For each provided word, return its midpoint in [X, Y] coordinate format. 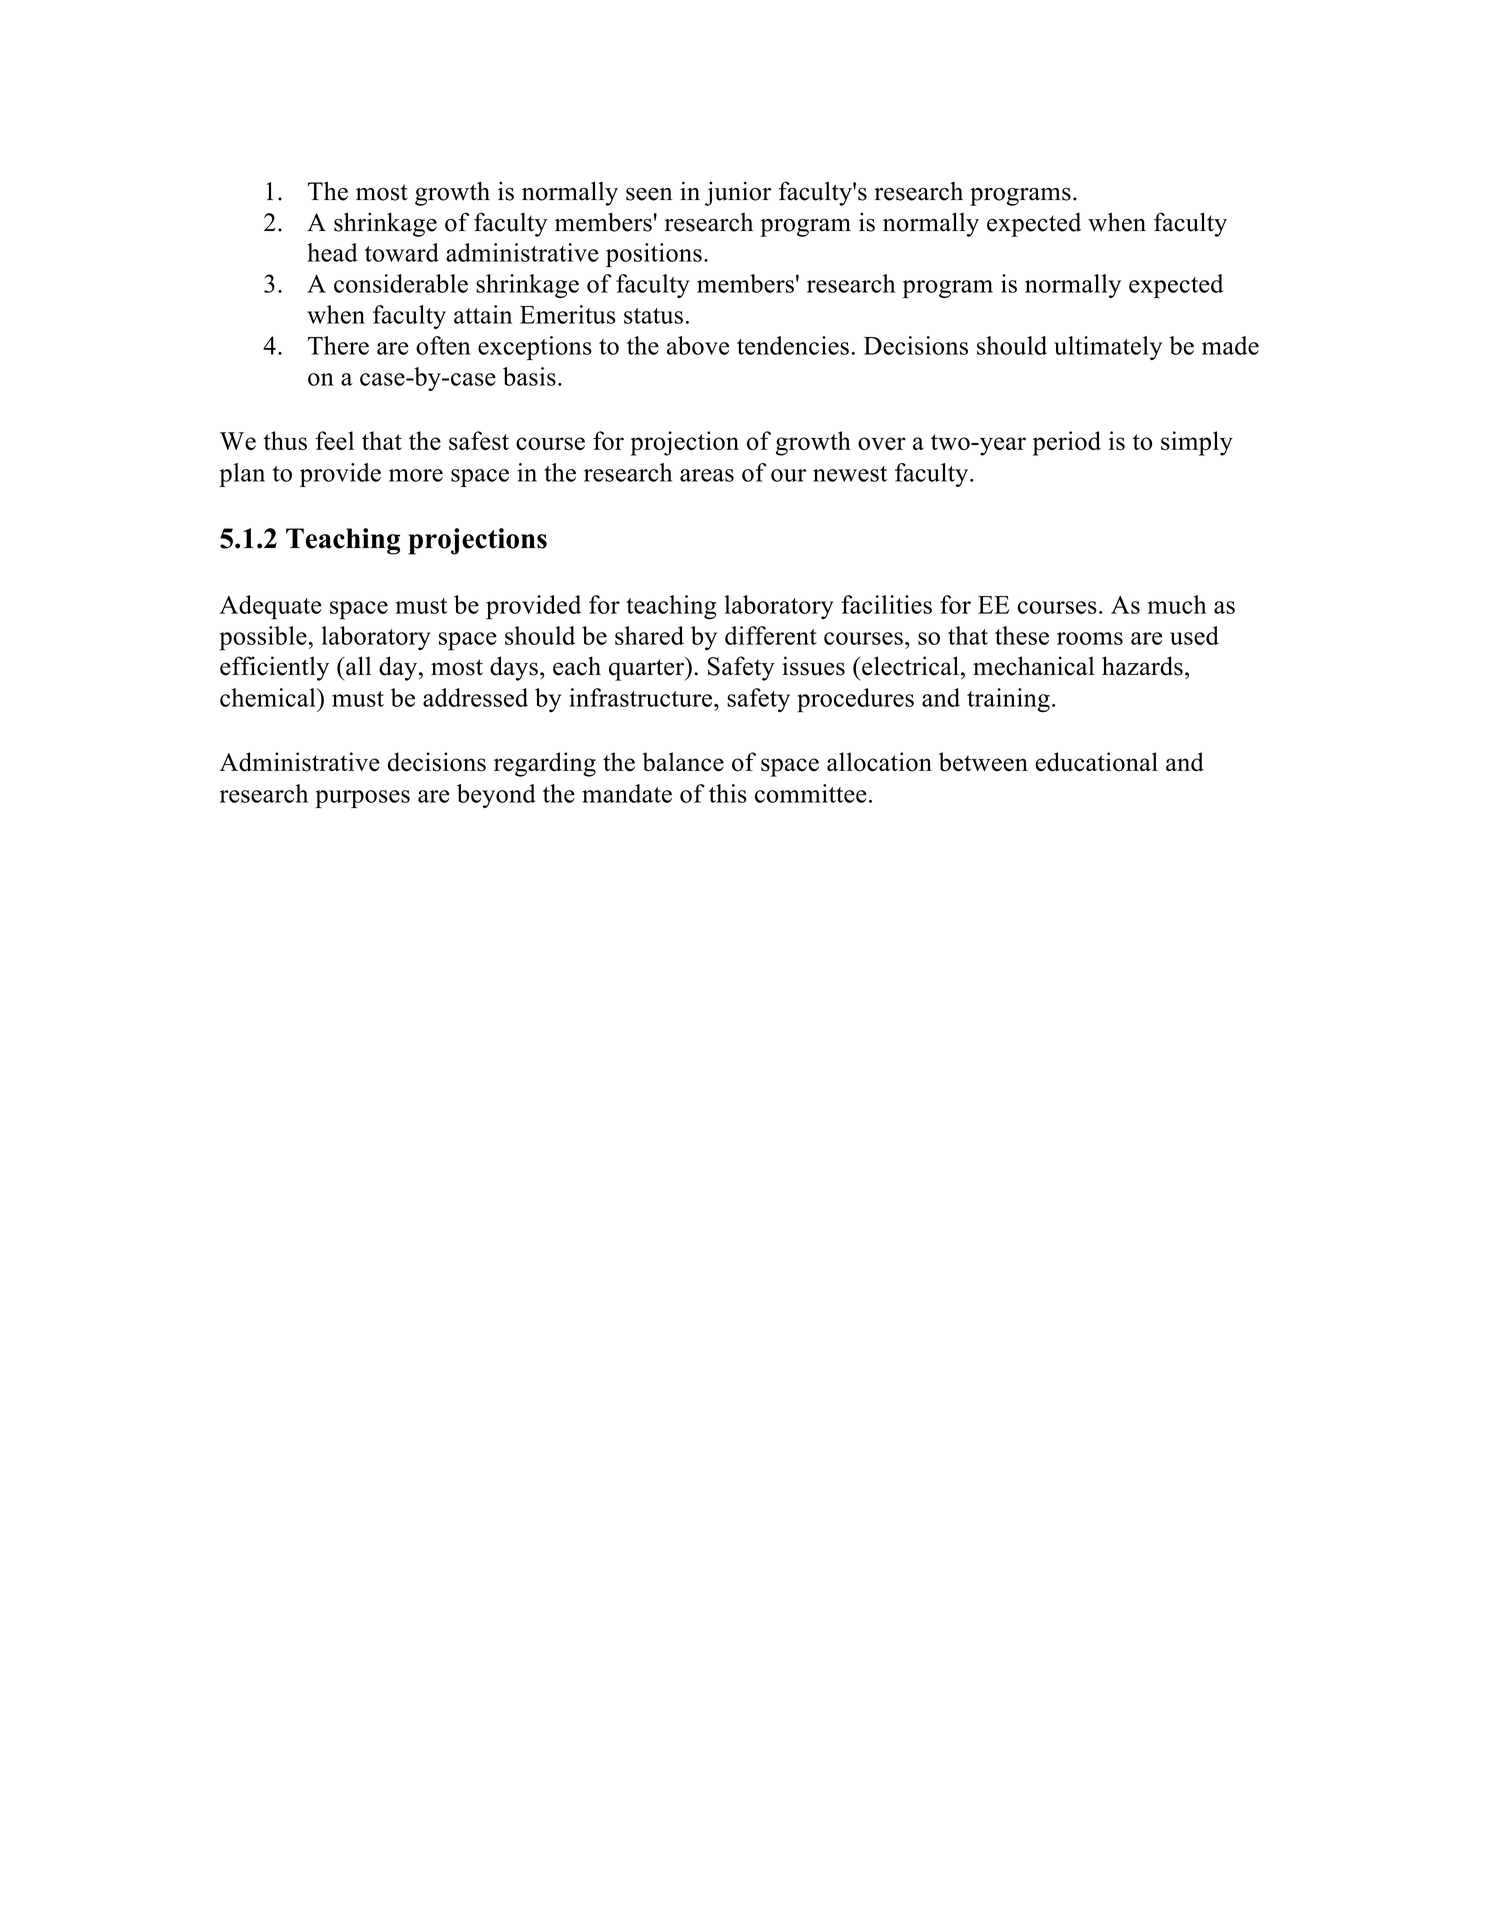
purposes [362, 799]
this [728, 793]
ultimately [1108, 348]
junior [738, 193]
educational [1096, 762]
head [332, 252]
